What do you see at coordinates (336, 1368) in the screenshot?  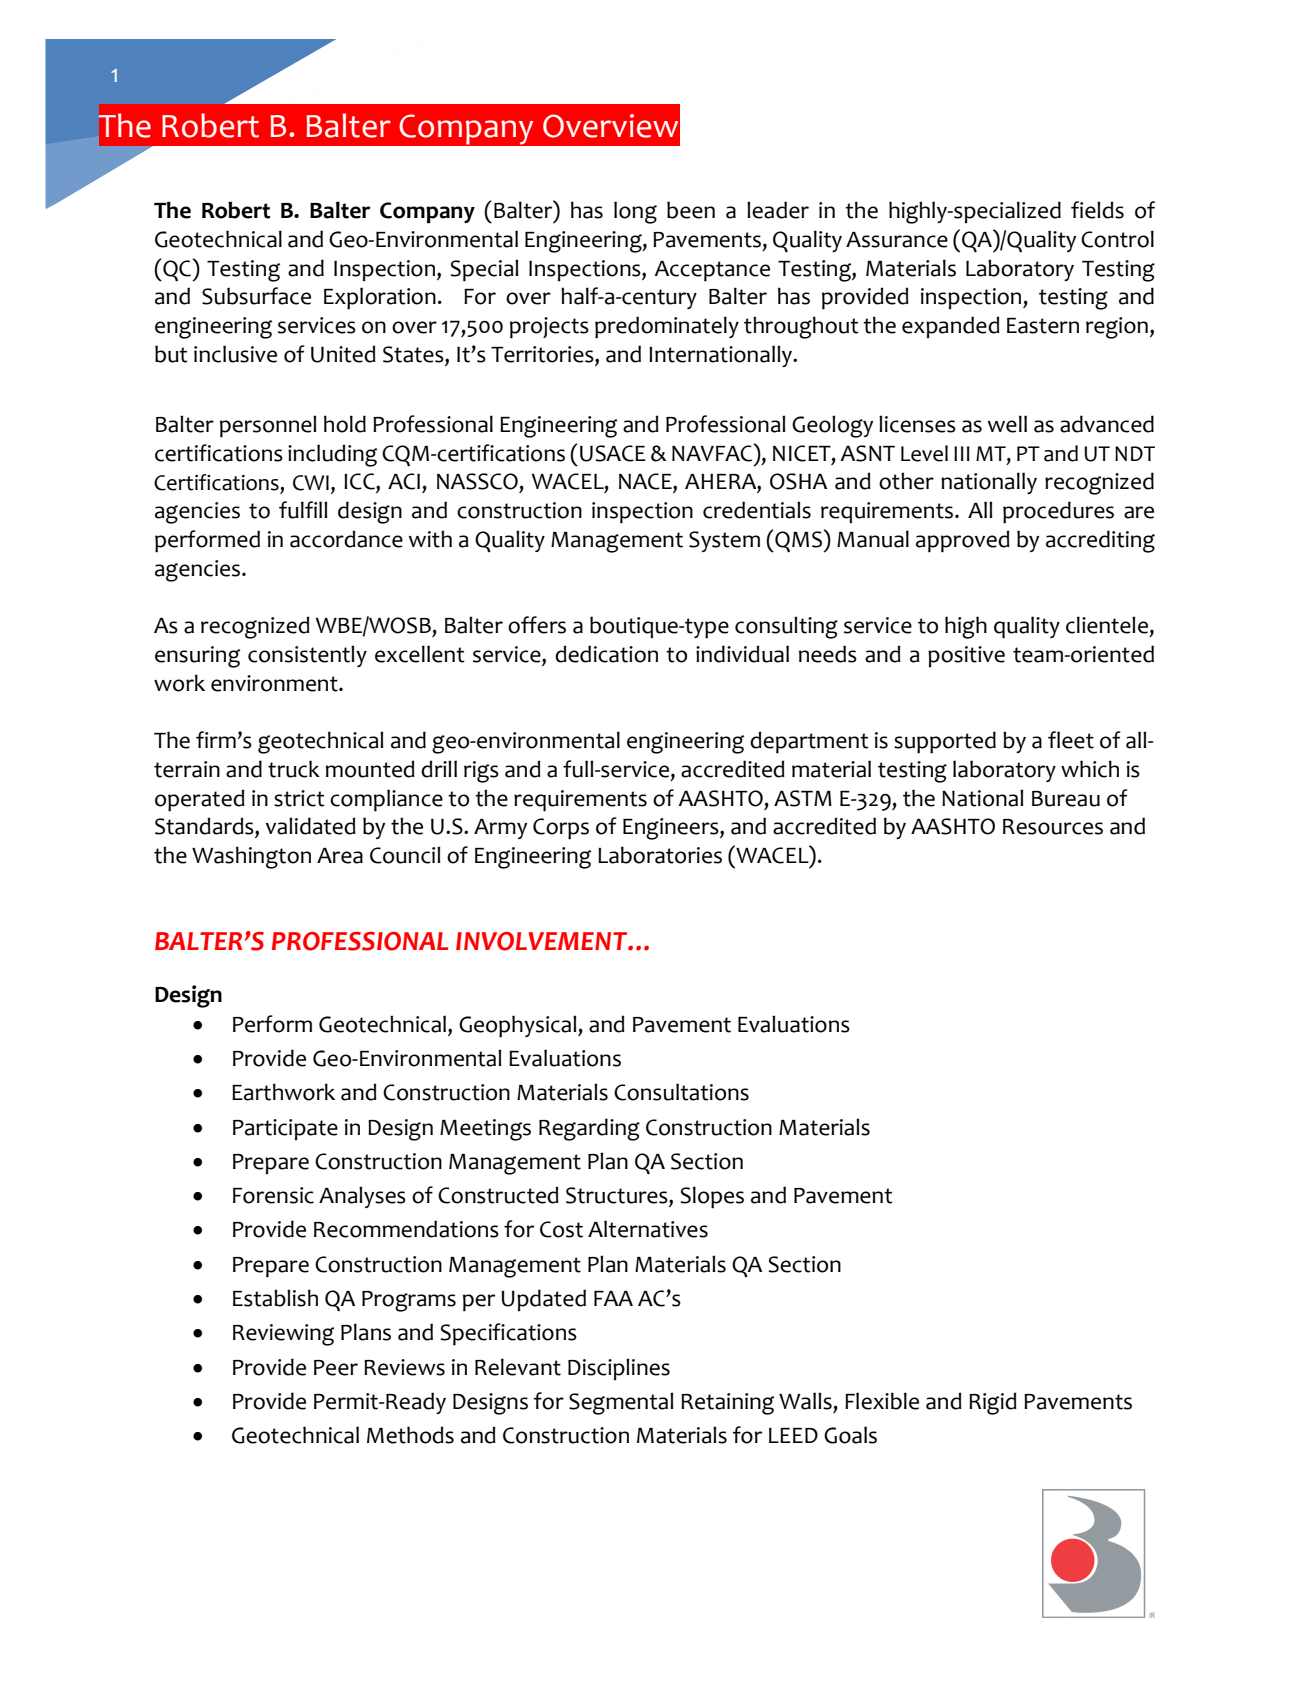 I see `Peer` at bounding box center [336, 1368].
